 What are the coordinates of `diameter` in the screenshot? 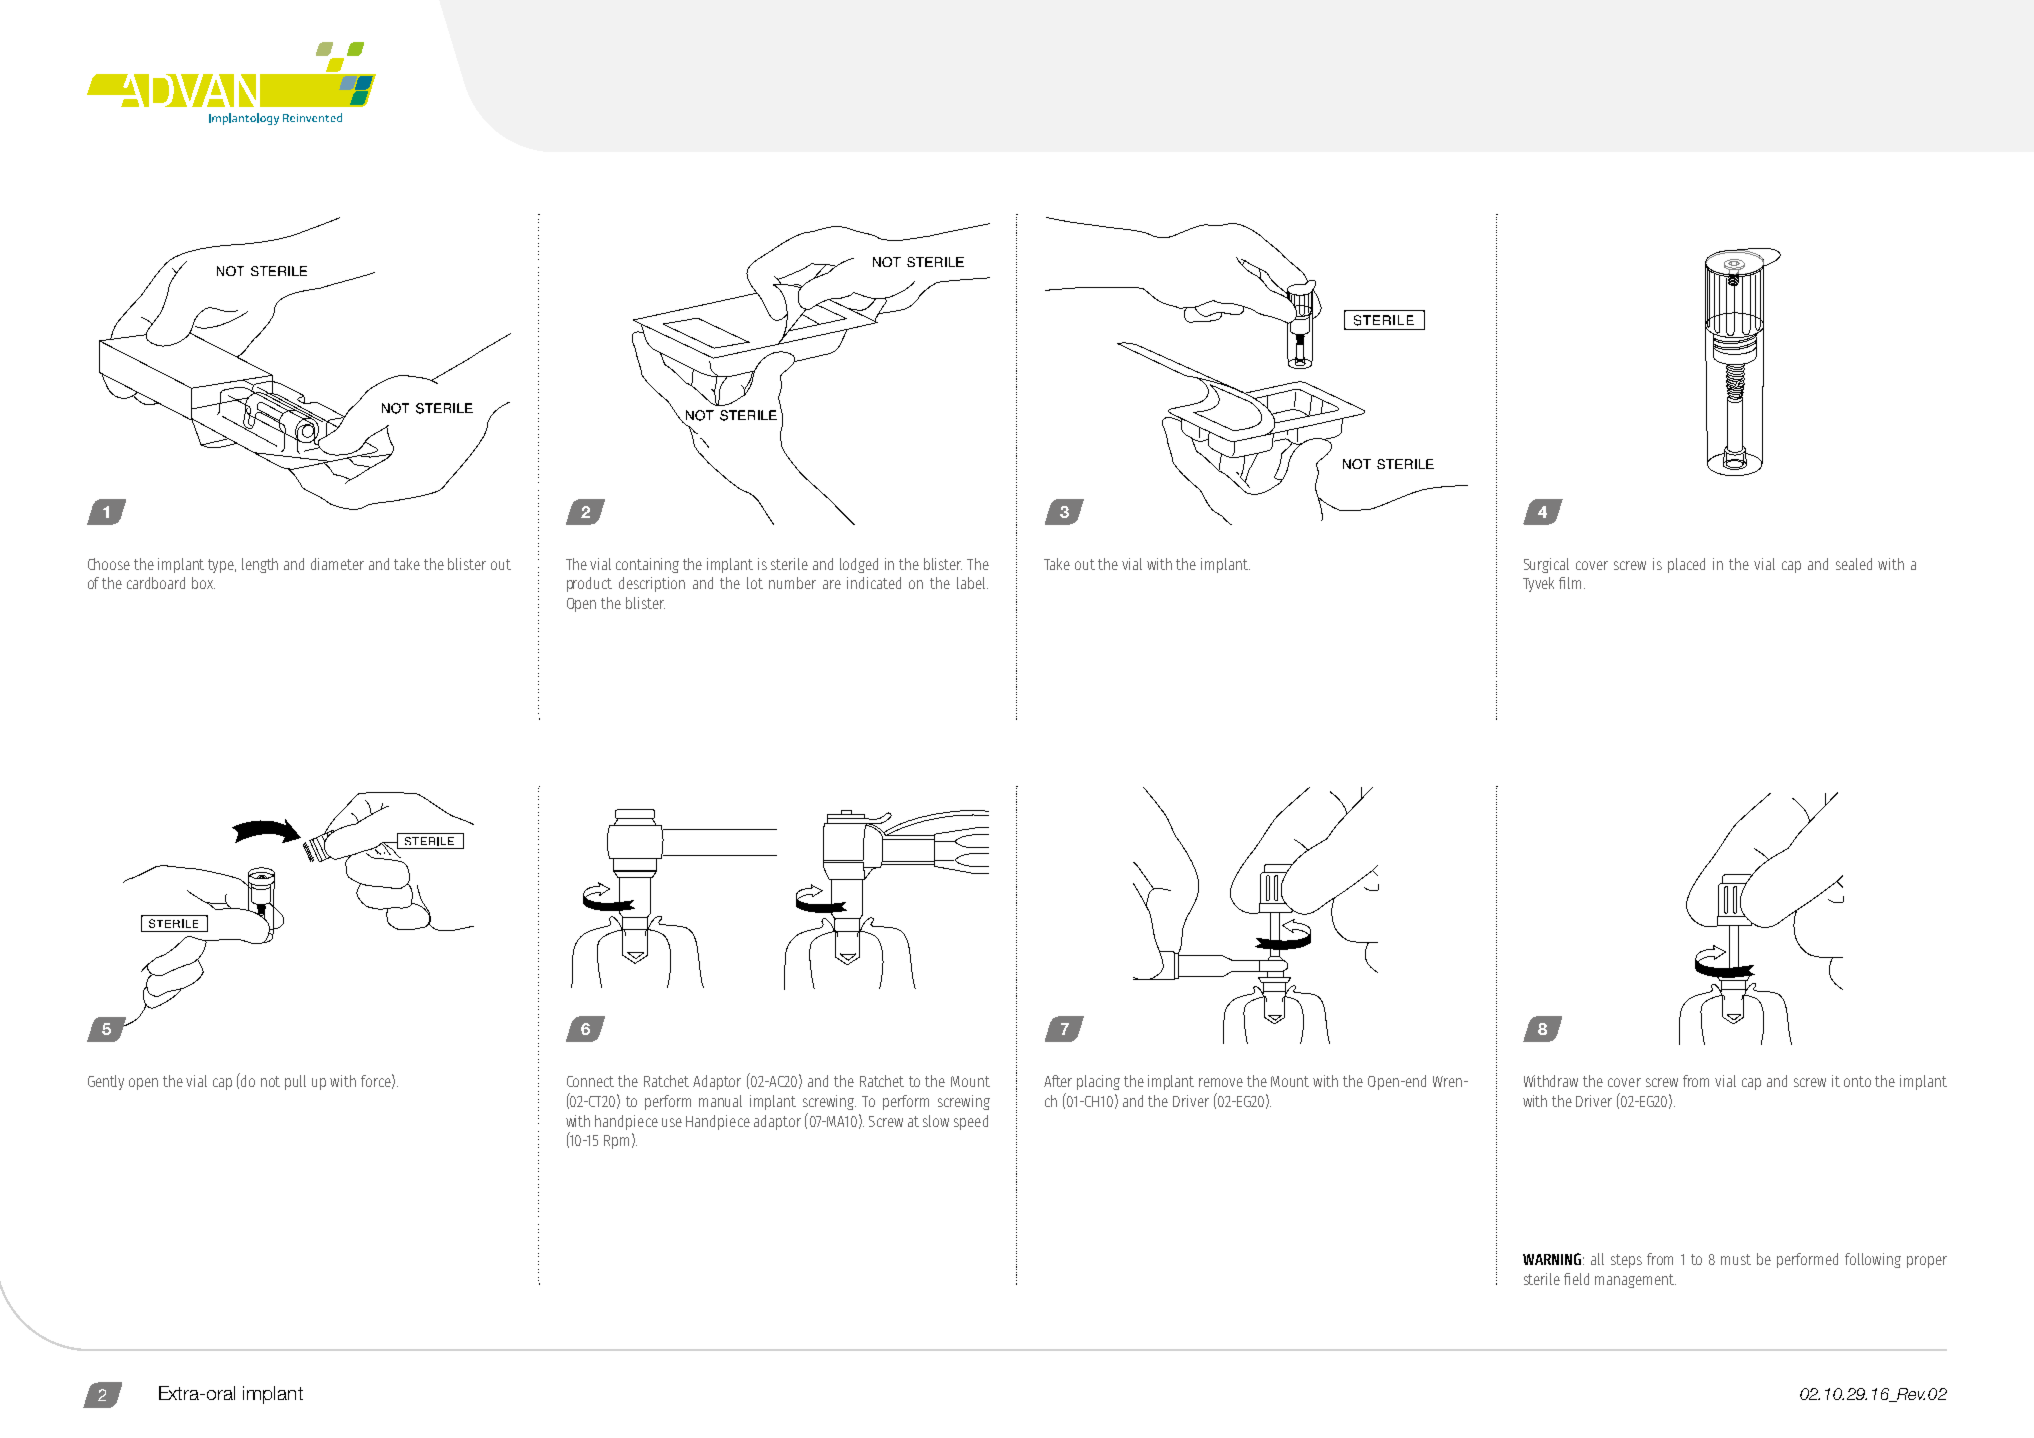 It's located at (337, 564).
